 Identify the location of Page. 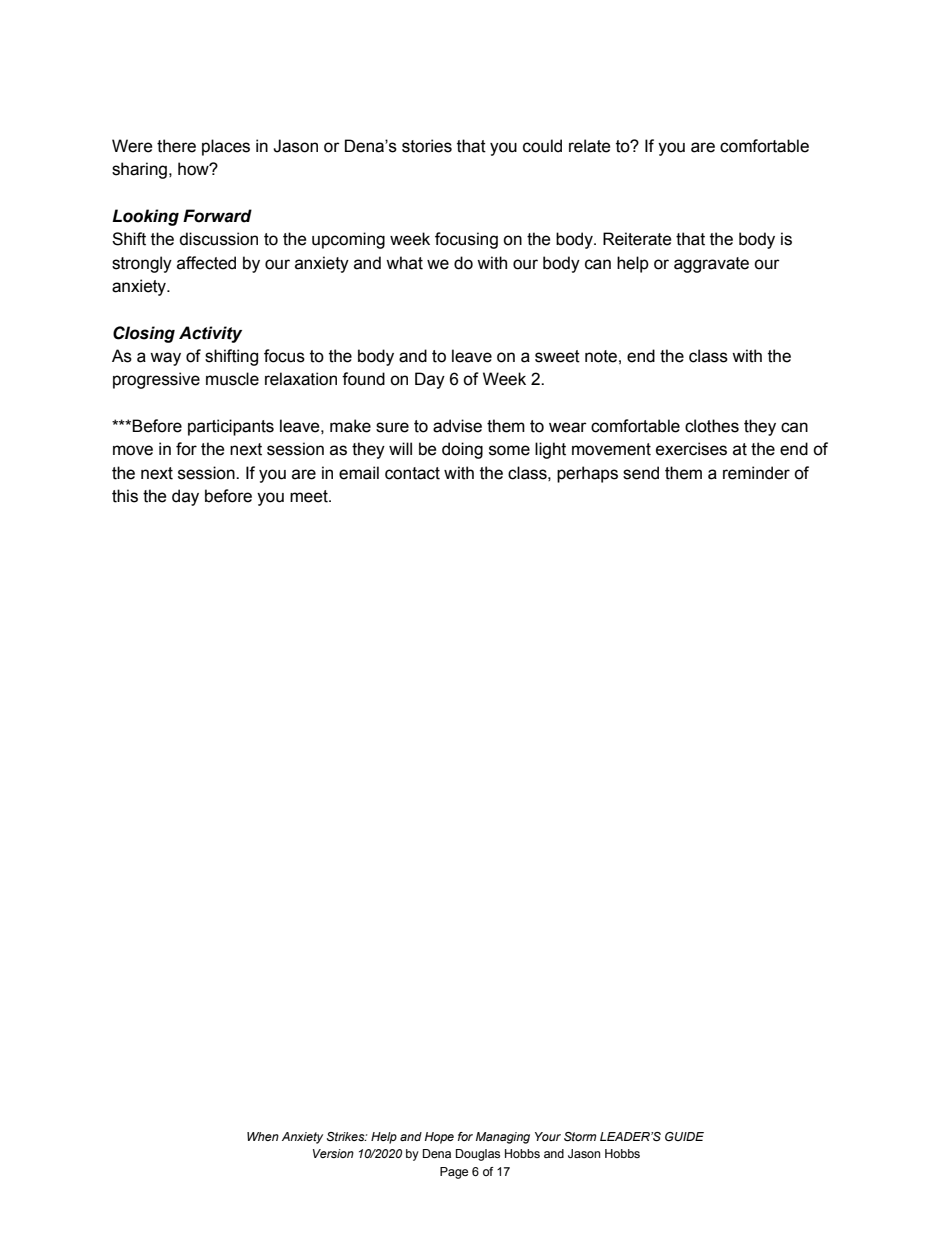
(454, 1173).
